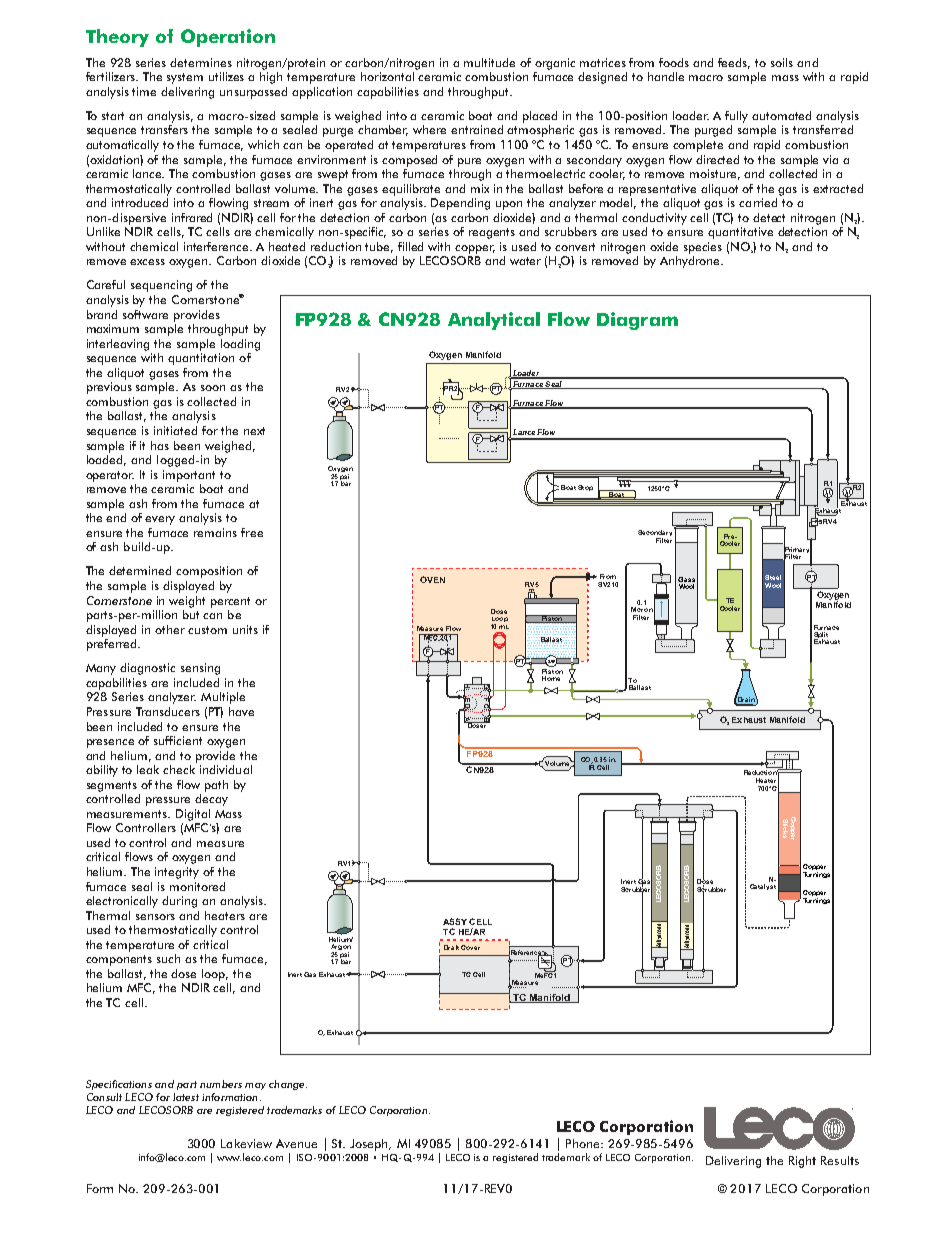  I want to click on feeds, so click(734, 63).
